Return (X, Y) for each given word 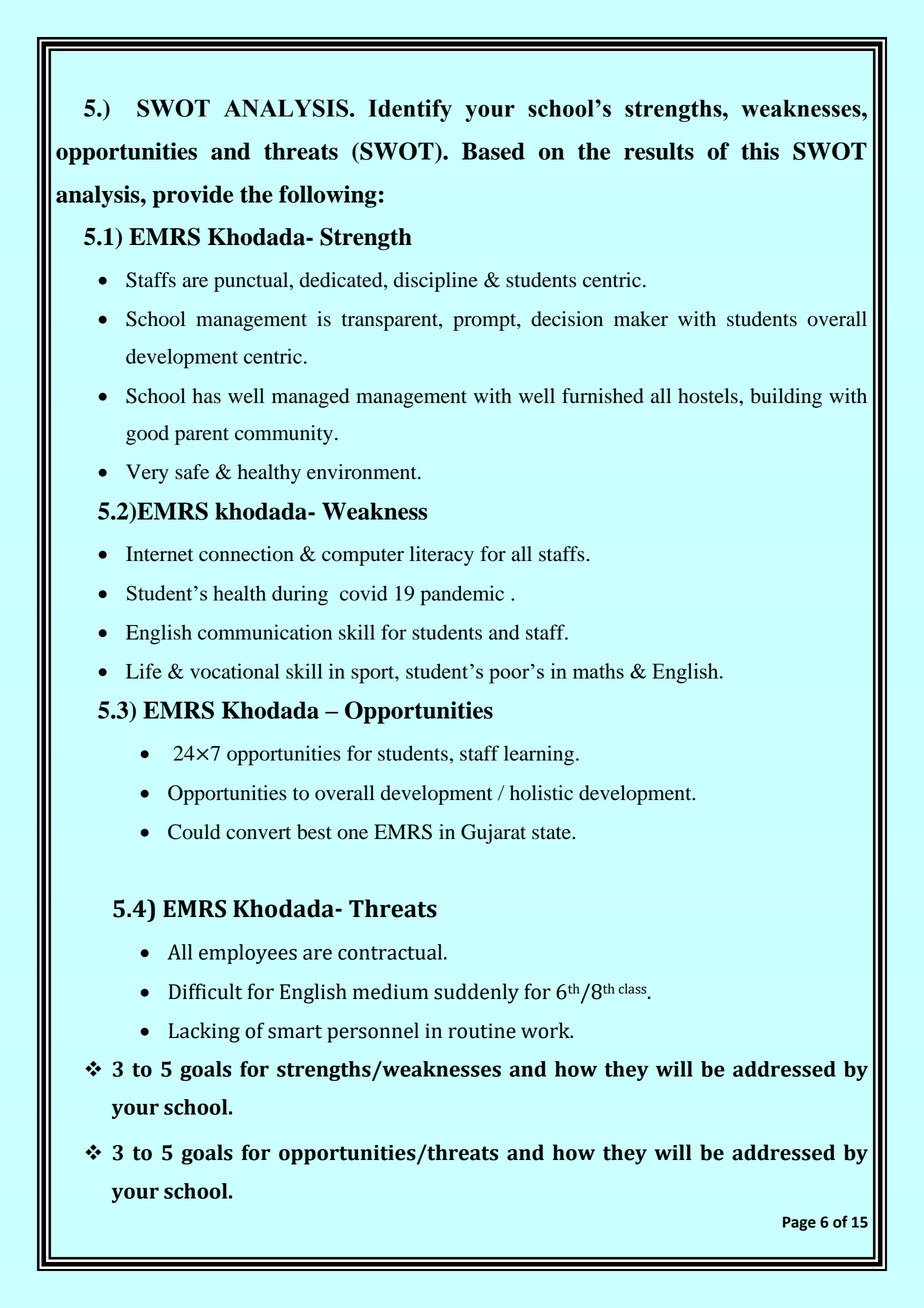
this (760, 151)
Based (493, 151)
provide (193, 196)
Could (194, 832)
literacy (442, 556)
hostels (709, 396)
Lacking (204, 1032)
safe (192, 472)
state (552, 833)
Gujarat (493, 834)
